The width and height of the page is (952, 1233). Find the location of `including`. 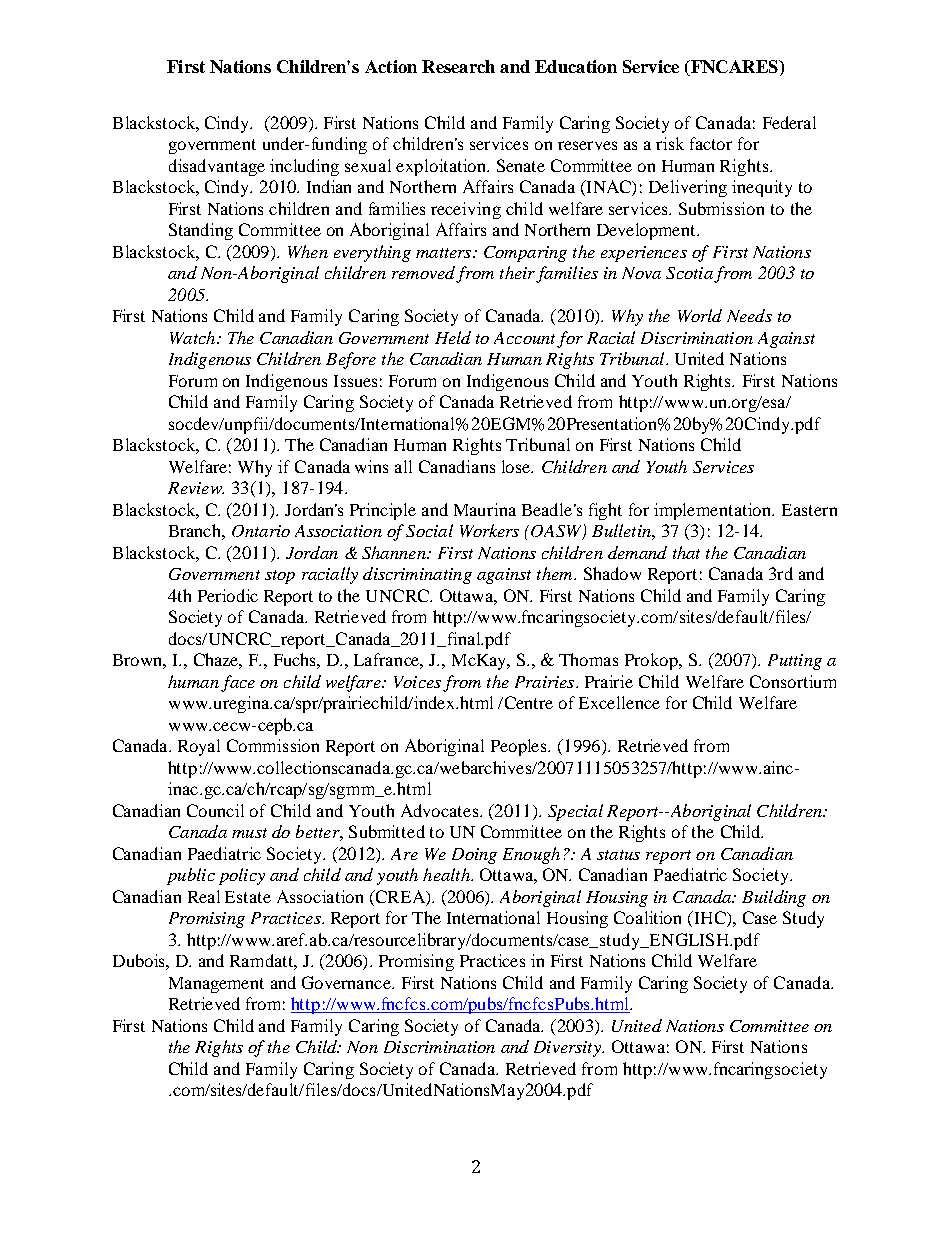

including is located at coordinates (304, 167).
